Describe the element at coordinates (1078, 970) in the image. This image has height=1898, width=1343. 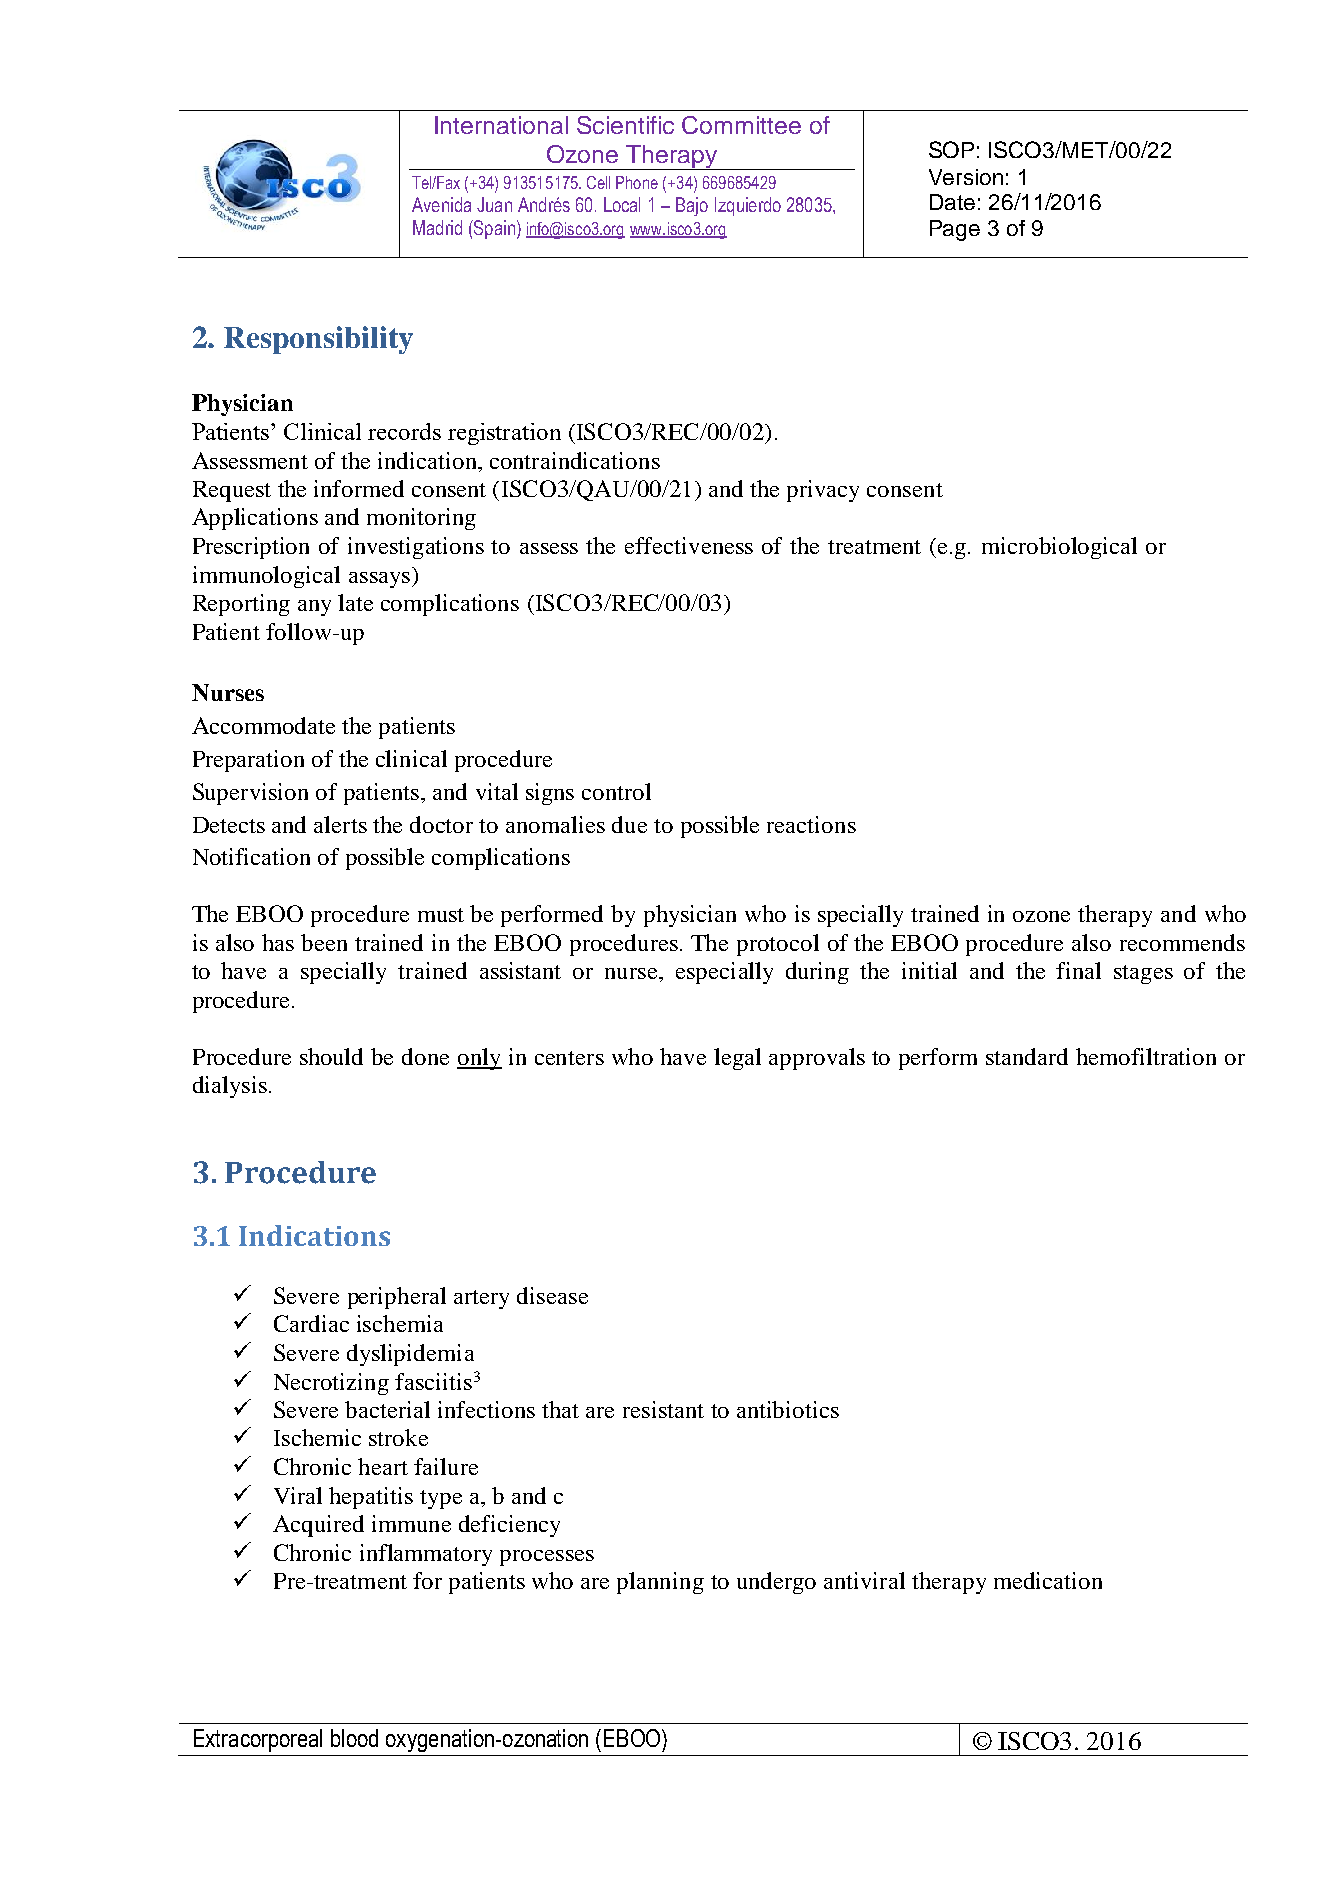
I see `final` at that location.
